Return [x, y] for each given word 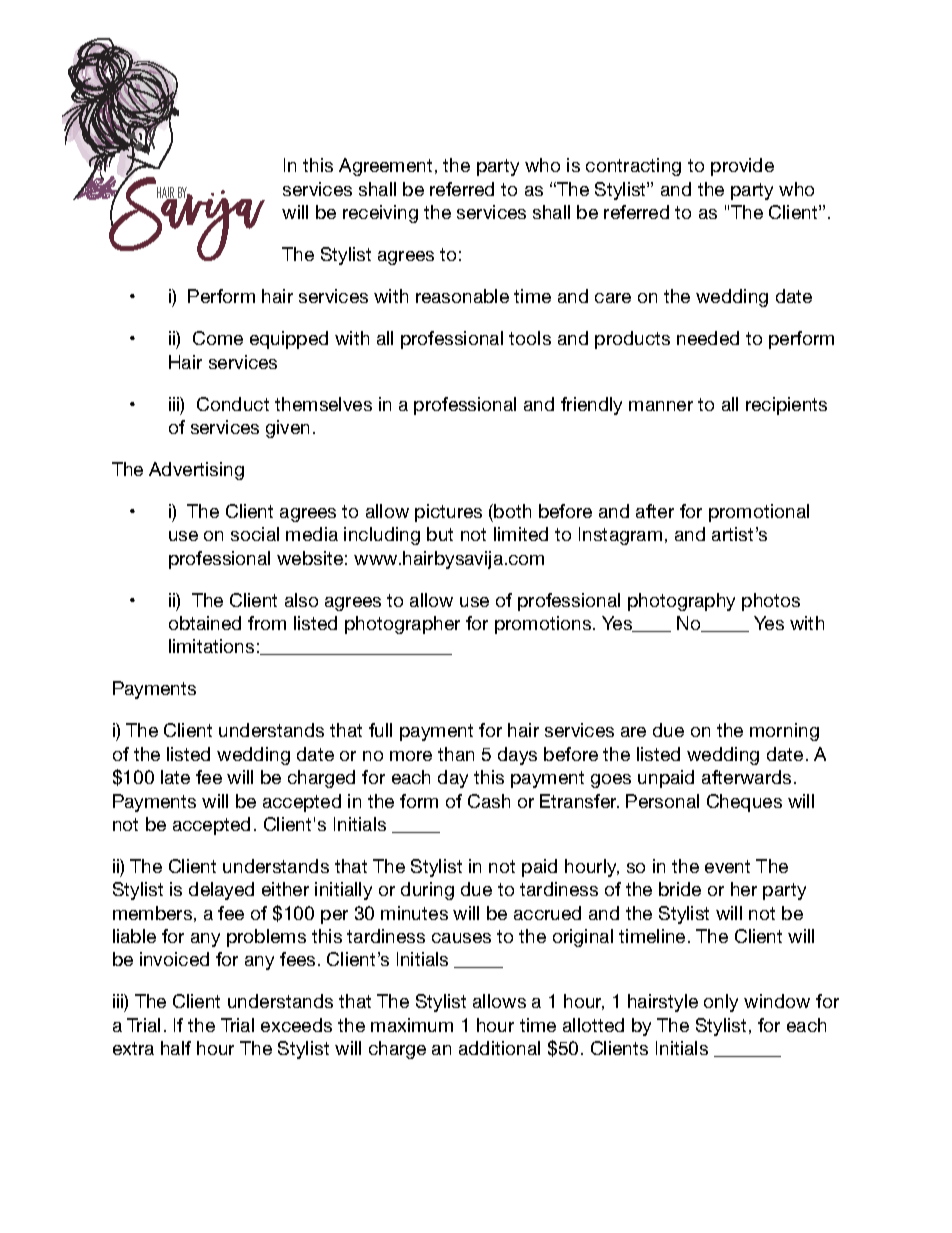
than [456, 754]
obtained [205, 623]
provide [742, 167]
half [176, 1048]
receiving [380, 214]
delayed [221, 891]
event [727, 866]
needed [708, 338]
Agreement [385, 167]
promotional [759, 513]
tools [530, 338]
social [255, 534]
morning [784, 732]
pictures [448, 513]
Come [218, 338]
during [427, 891]
